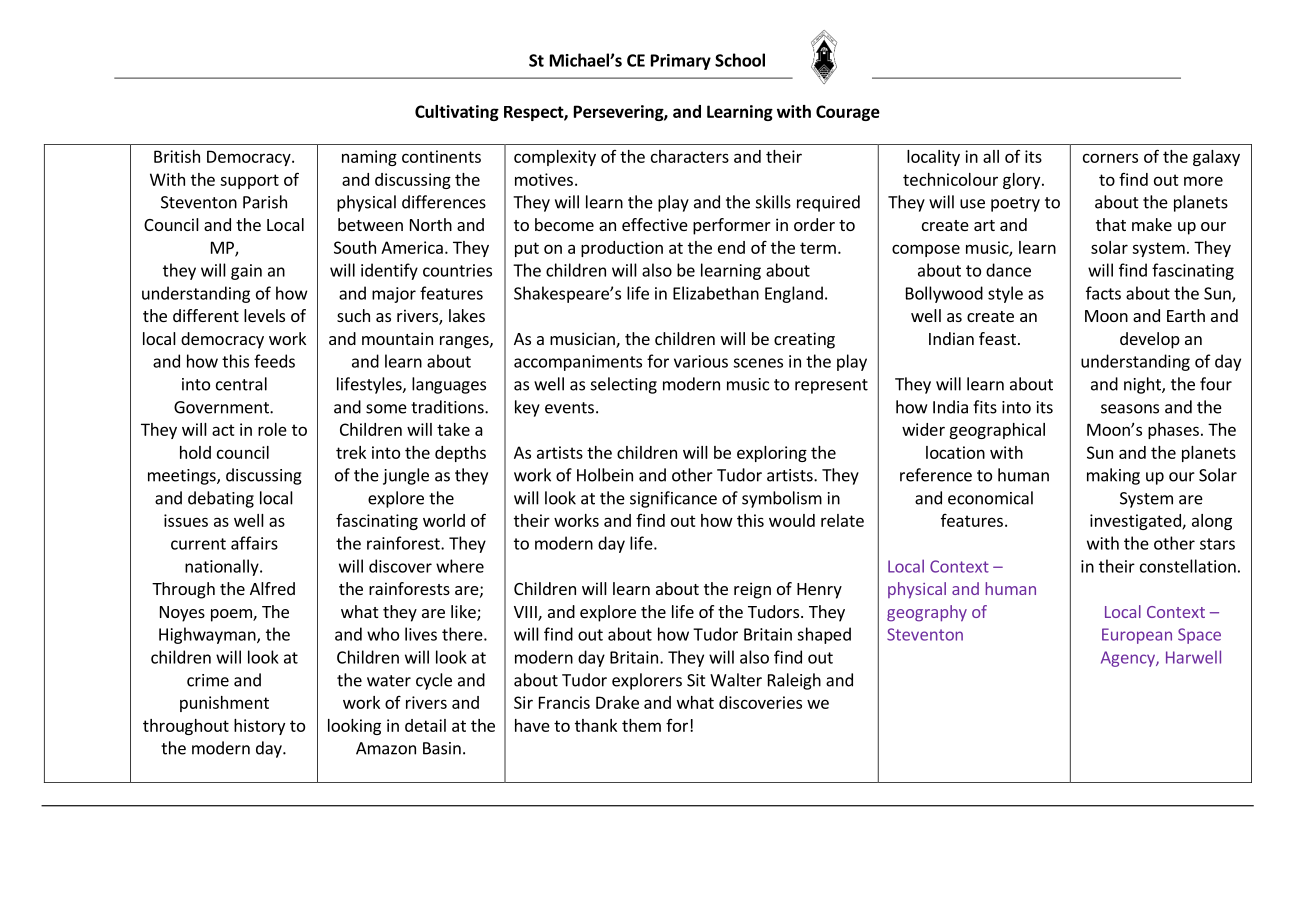 The width and height of the document is (1307, 924). What do you see at coordinates (222, 407) in the document?
I see `Government` at bounding box center [222, 407].
